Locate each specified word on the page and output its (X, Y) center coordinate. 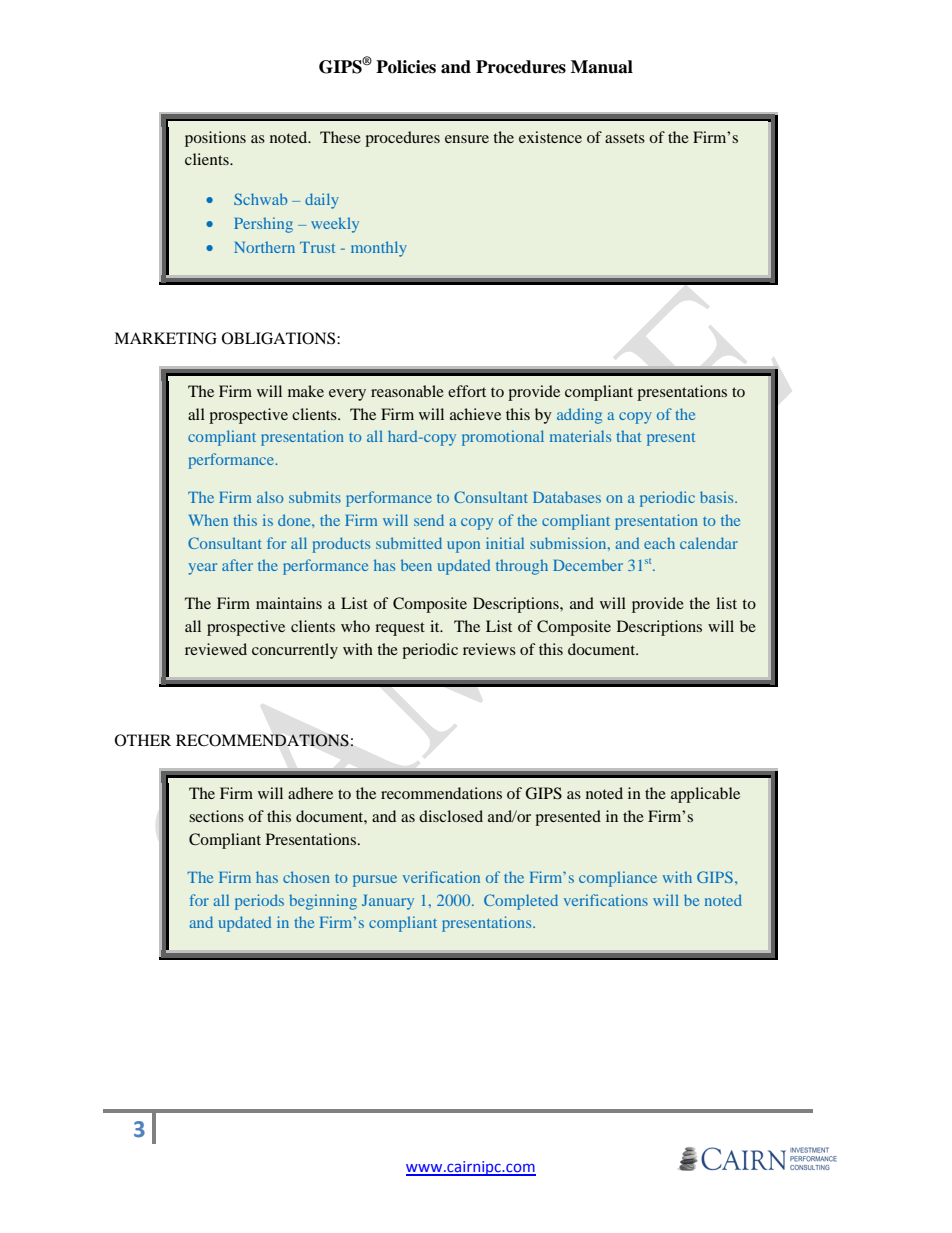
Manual (602, 67)
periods (259, 902)
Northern (264, 247)
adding (579, 416)
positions (215, 139)
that (628, 436)
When (208, 520)
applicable (705, 795)
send (429, 520)
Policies (406, 67)
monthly (379, 249)
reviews (489, 649)
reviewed (216, 649)
